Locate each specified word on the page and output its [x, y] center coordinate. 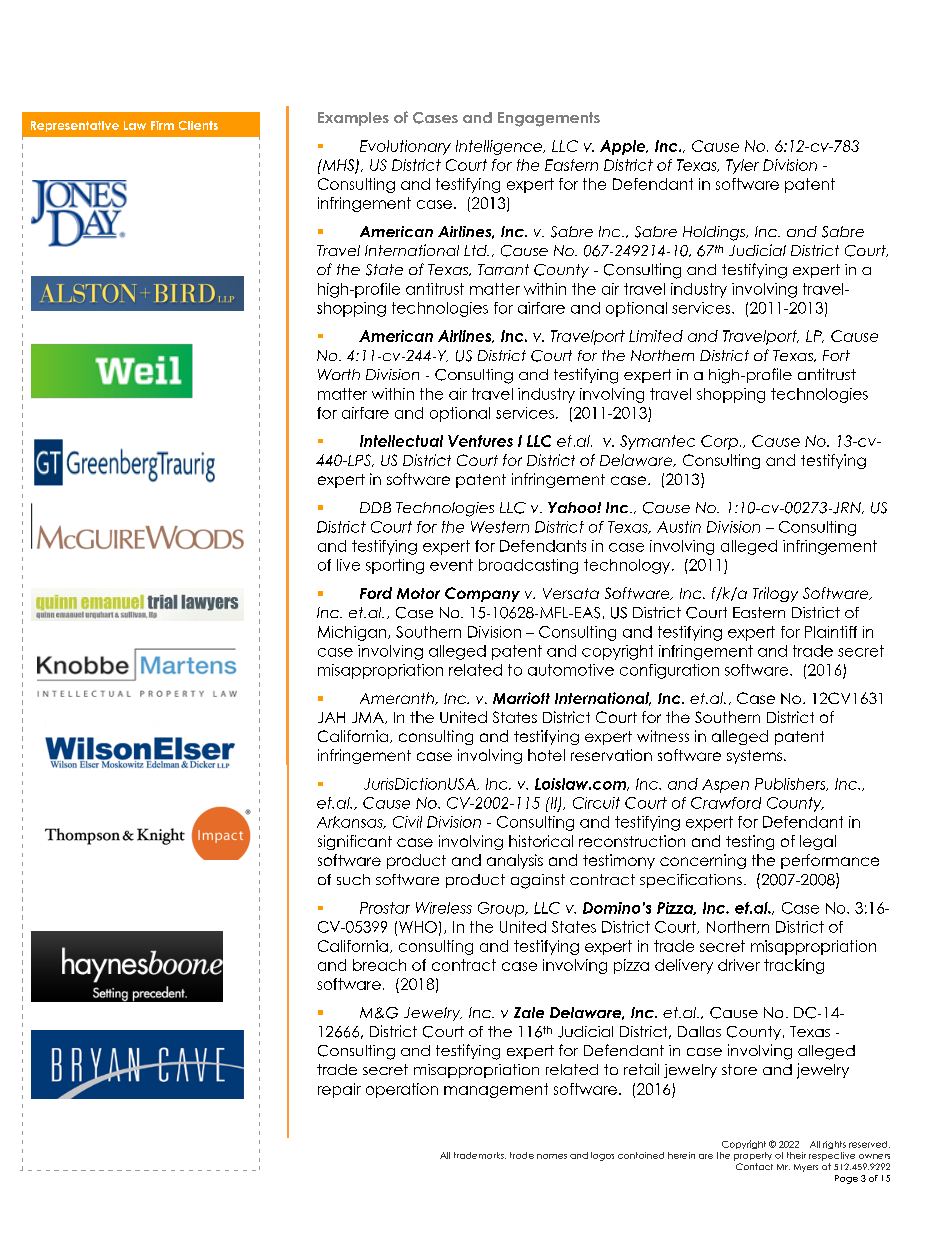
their [796, 1155]
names [552, 1156]
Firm [162, 125]
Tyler [742, 166]
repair [339, 1090]
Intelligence [500, 147]
